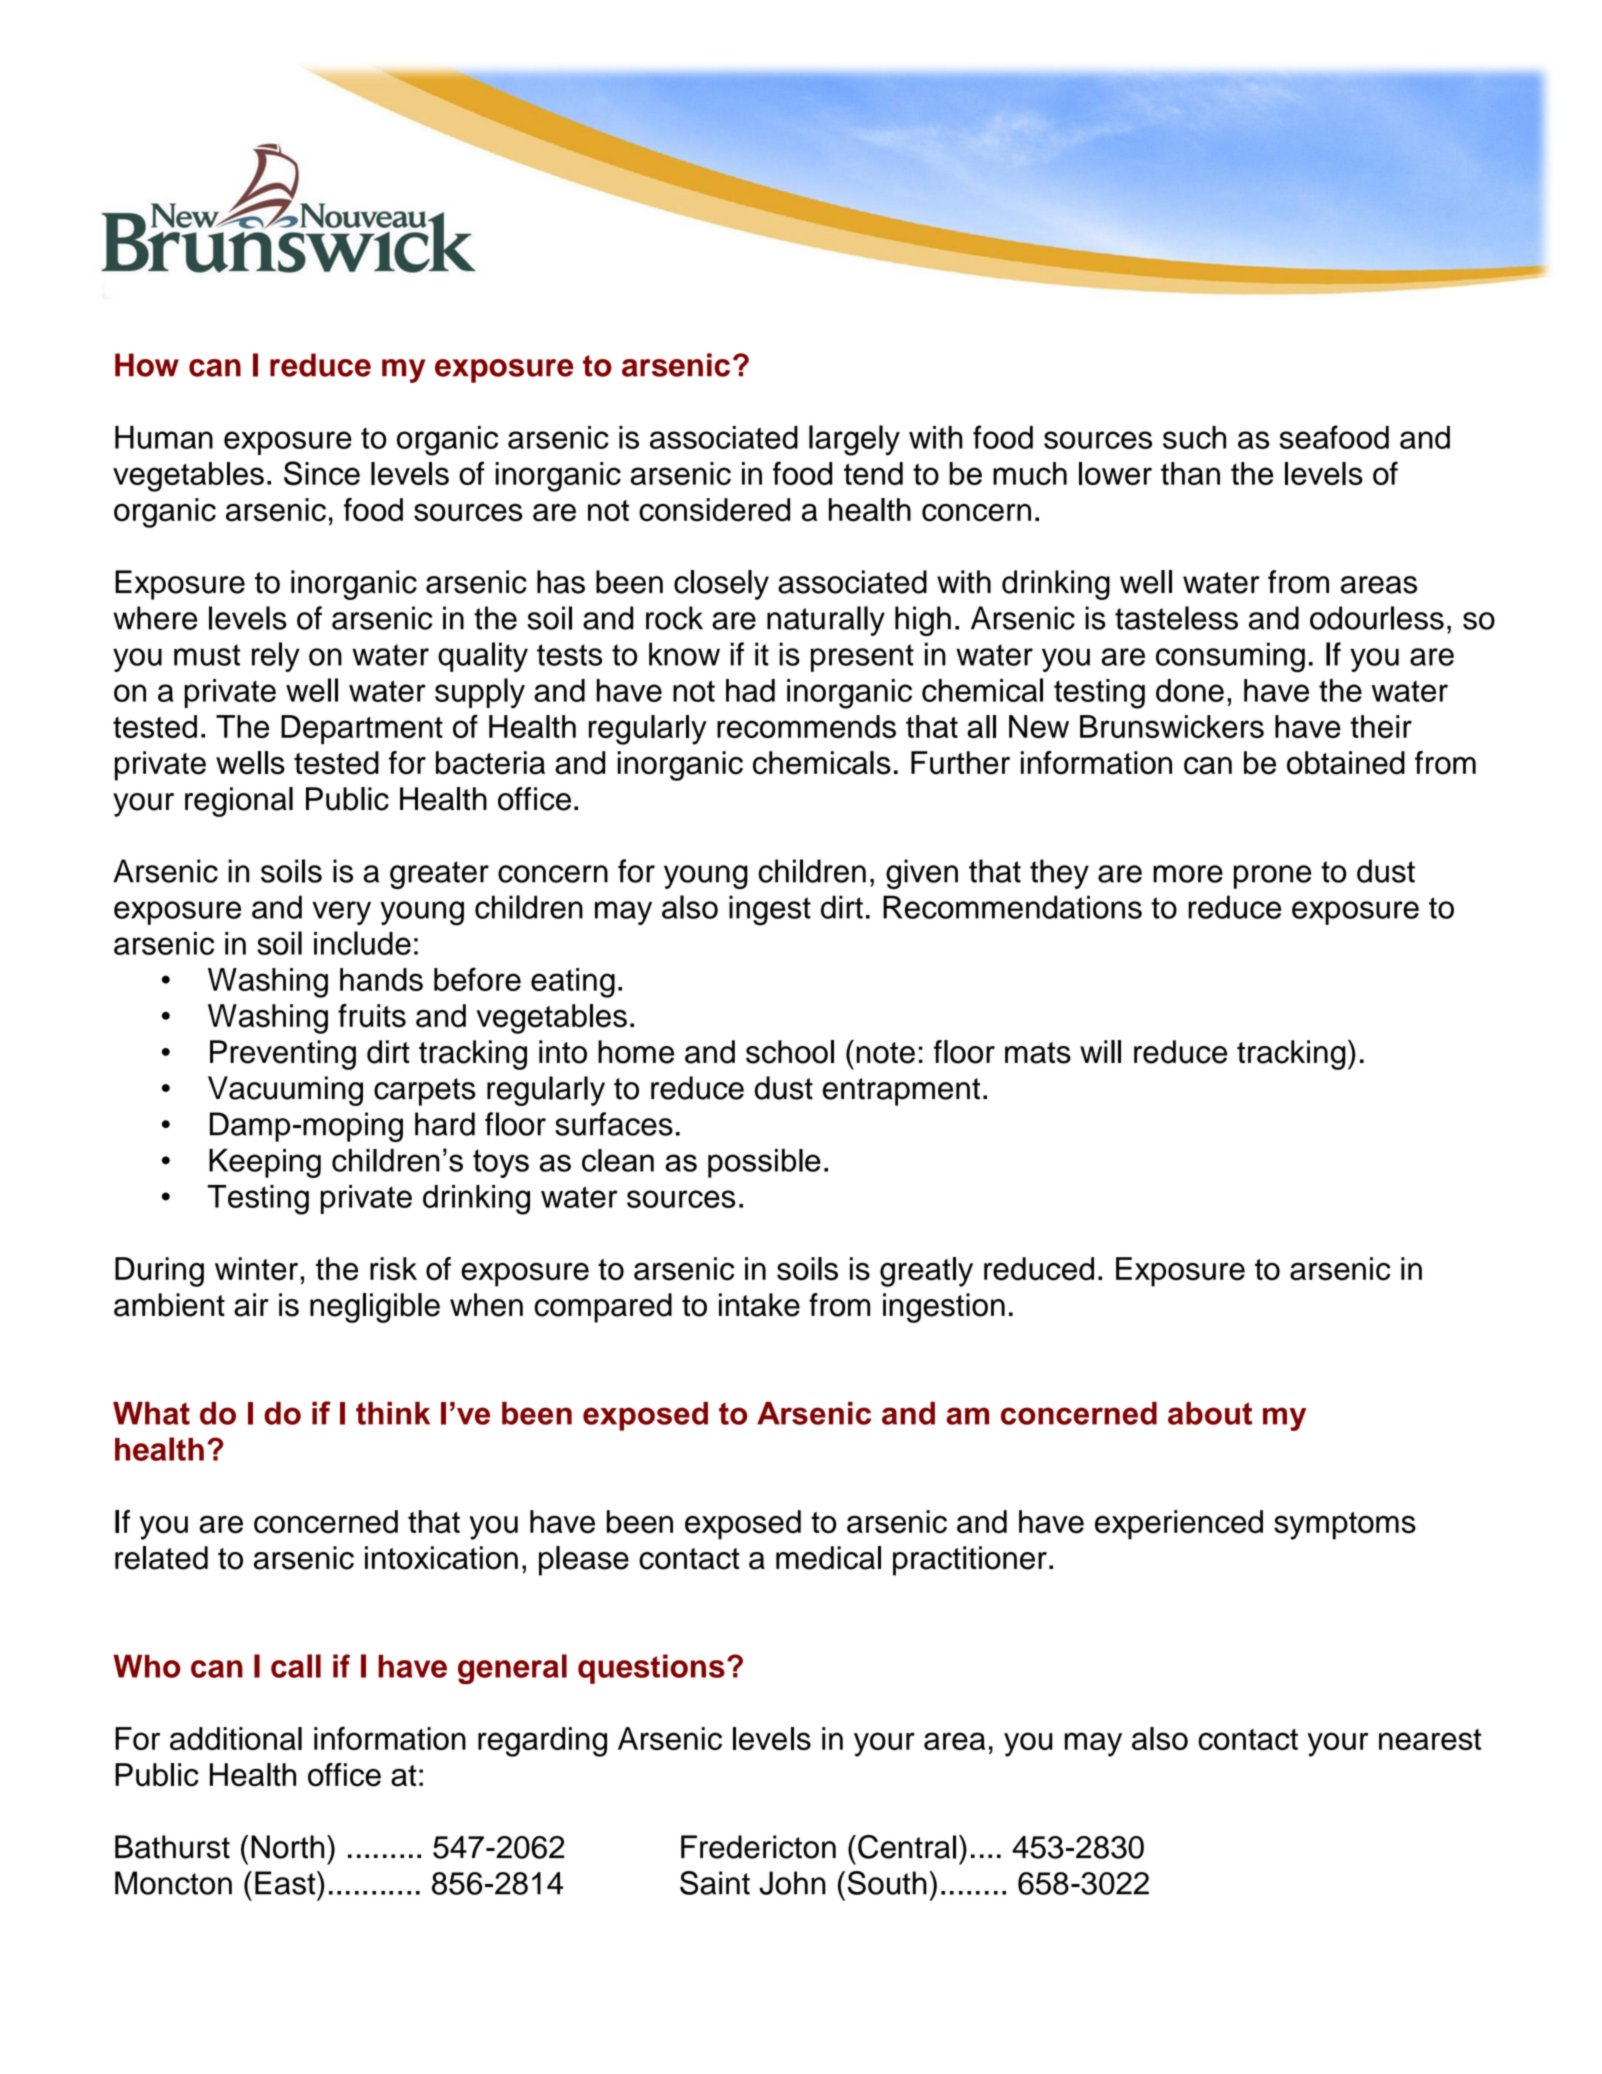  Describe the element at coordinates (1100, 1051) in the screenshot. I see `will` at that location.
